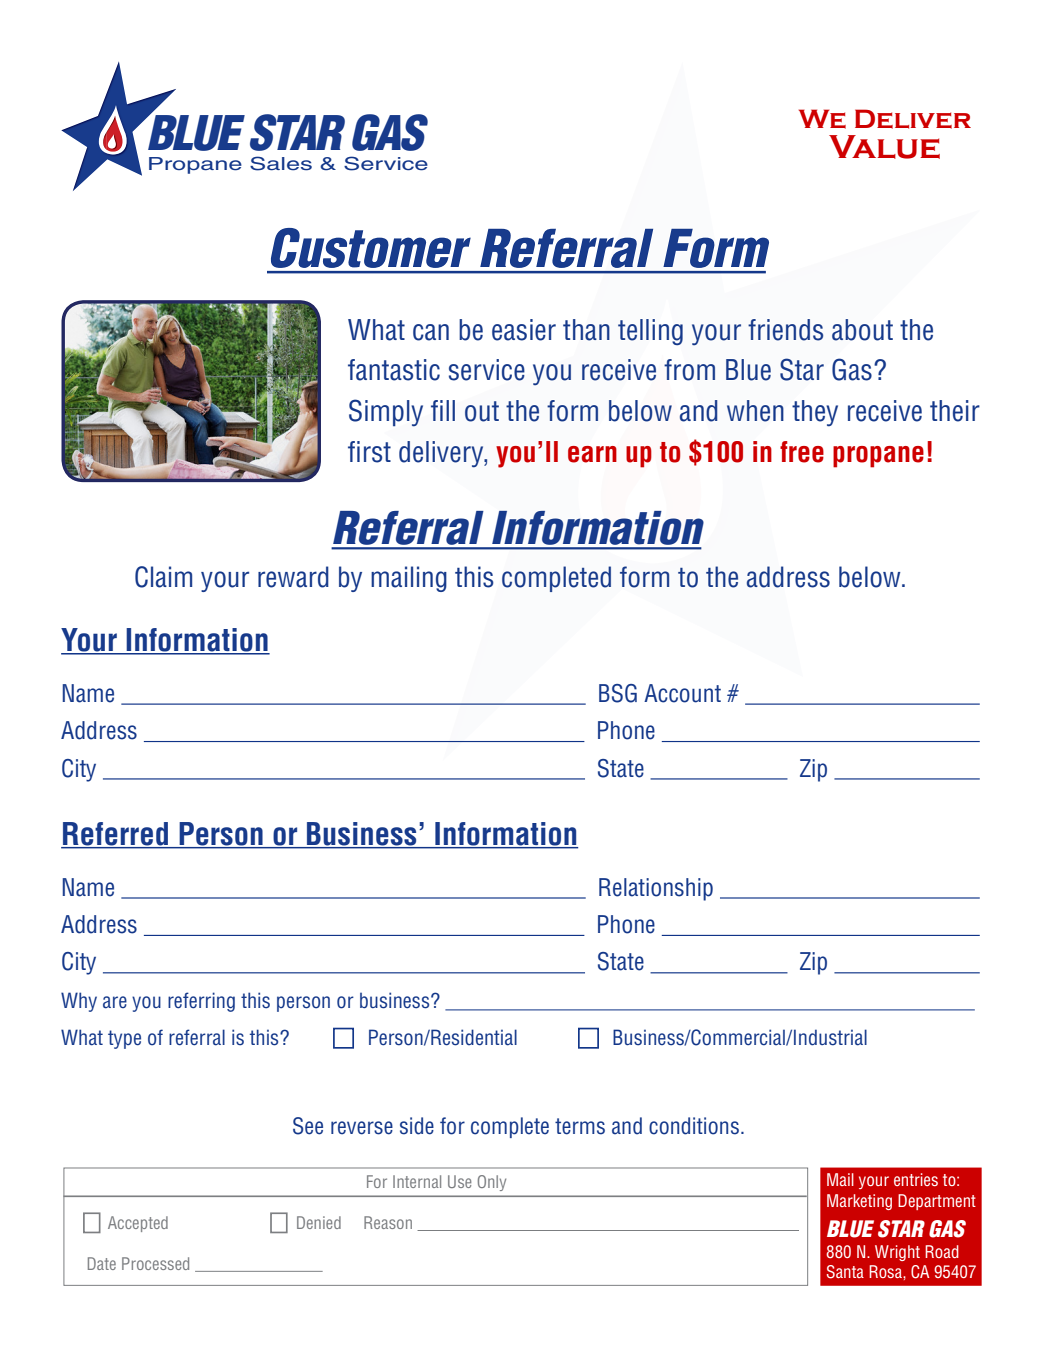 The height and width of the screenshot is (1347, 1041). I want to click on Sales, so click(281, 163).
